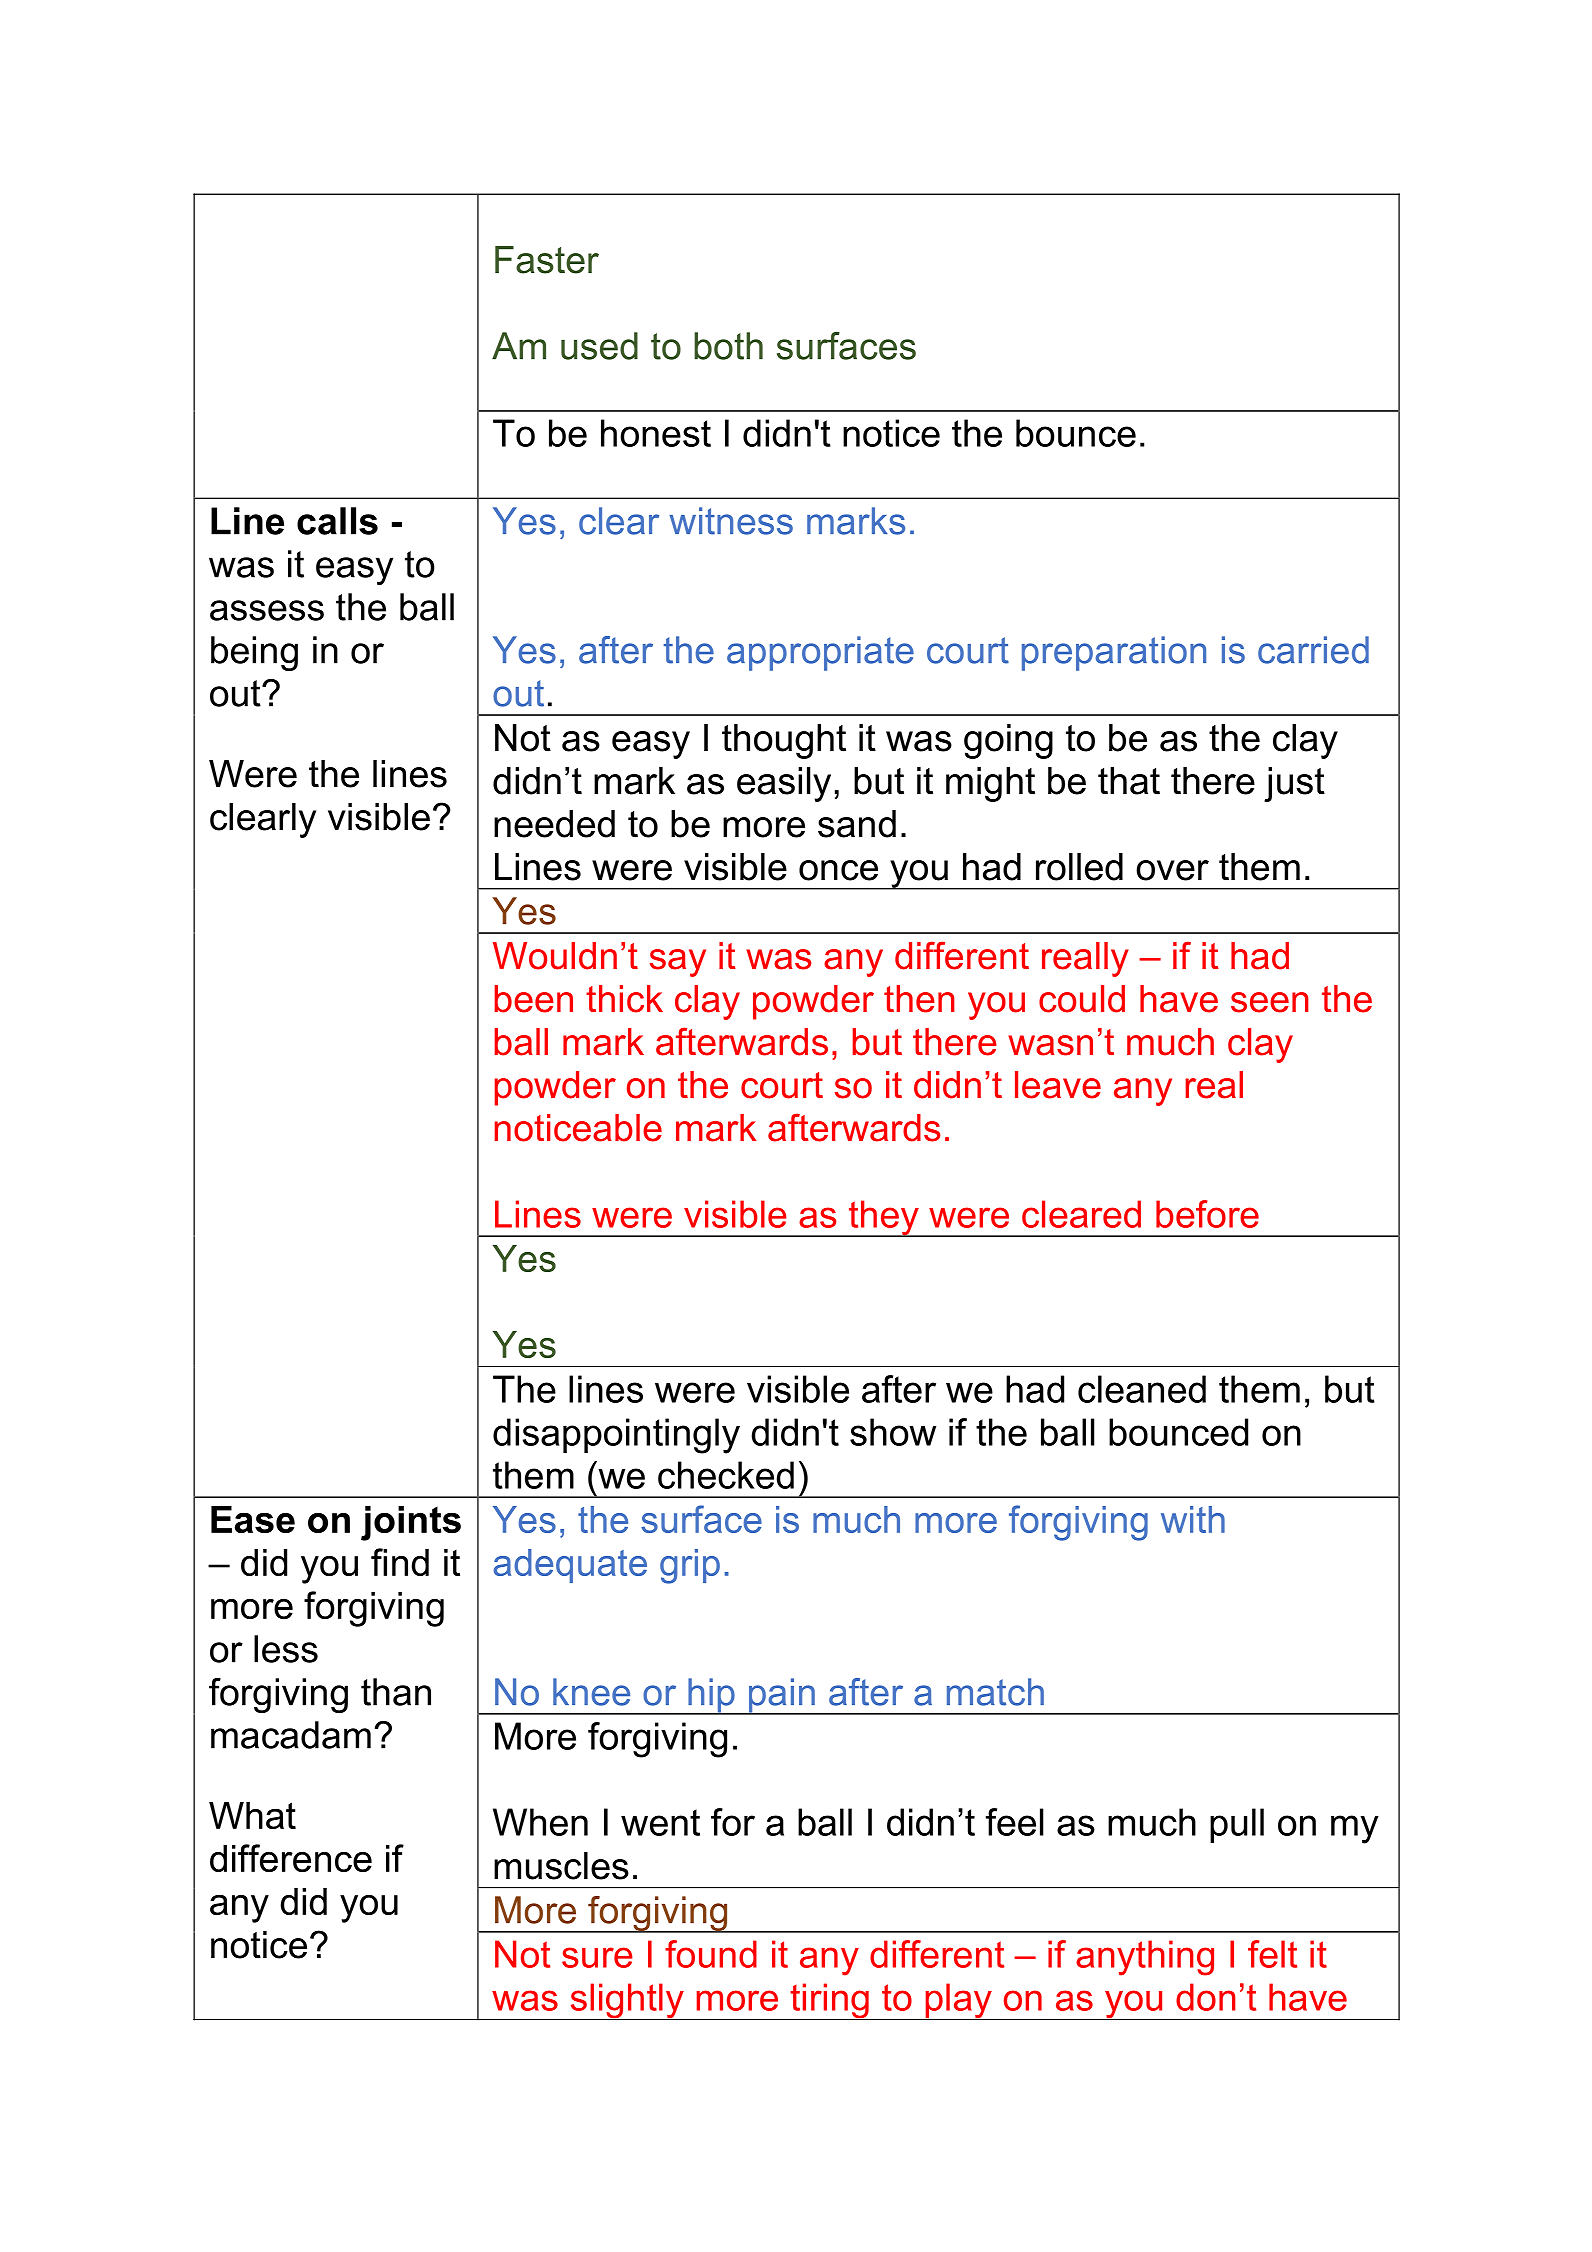  I want to click on both, so click(728, 346).
